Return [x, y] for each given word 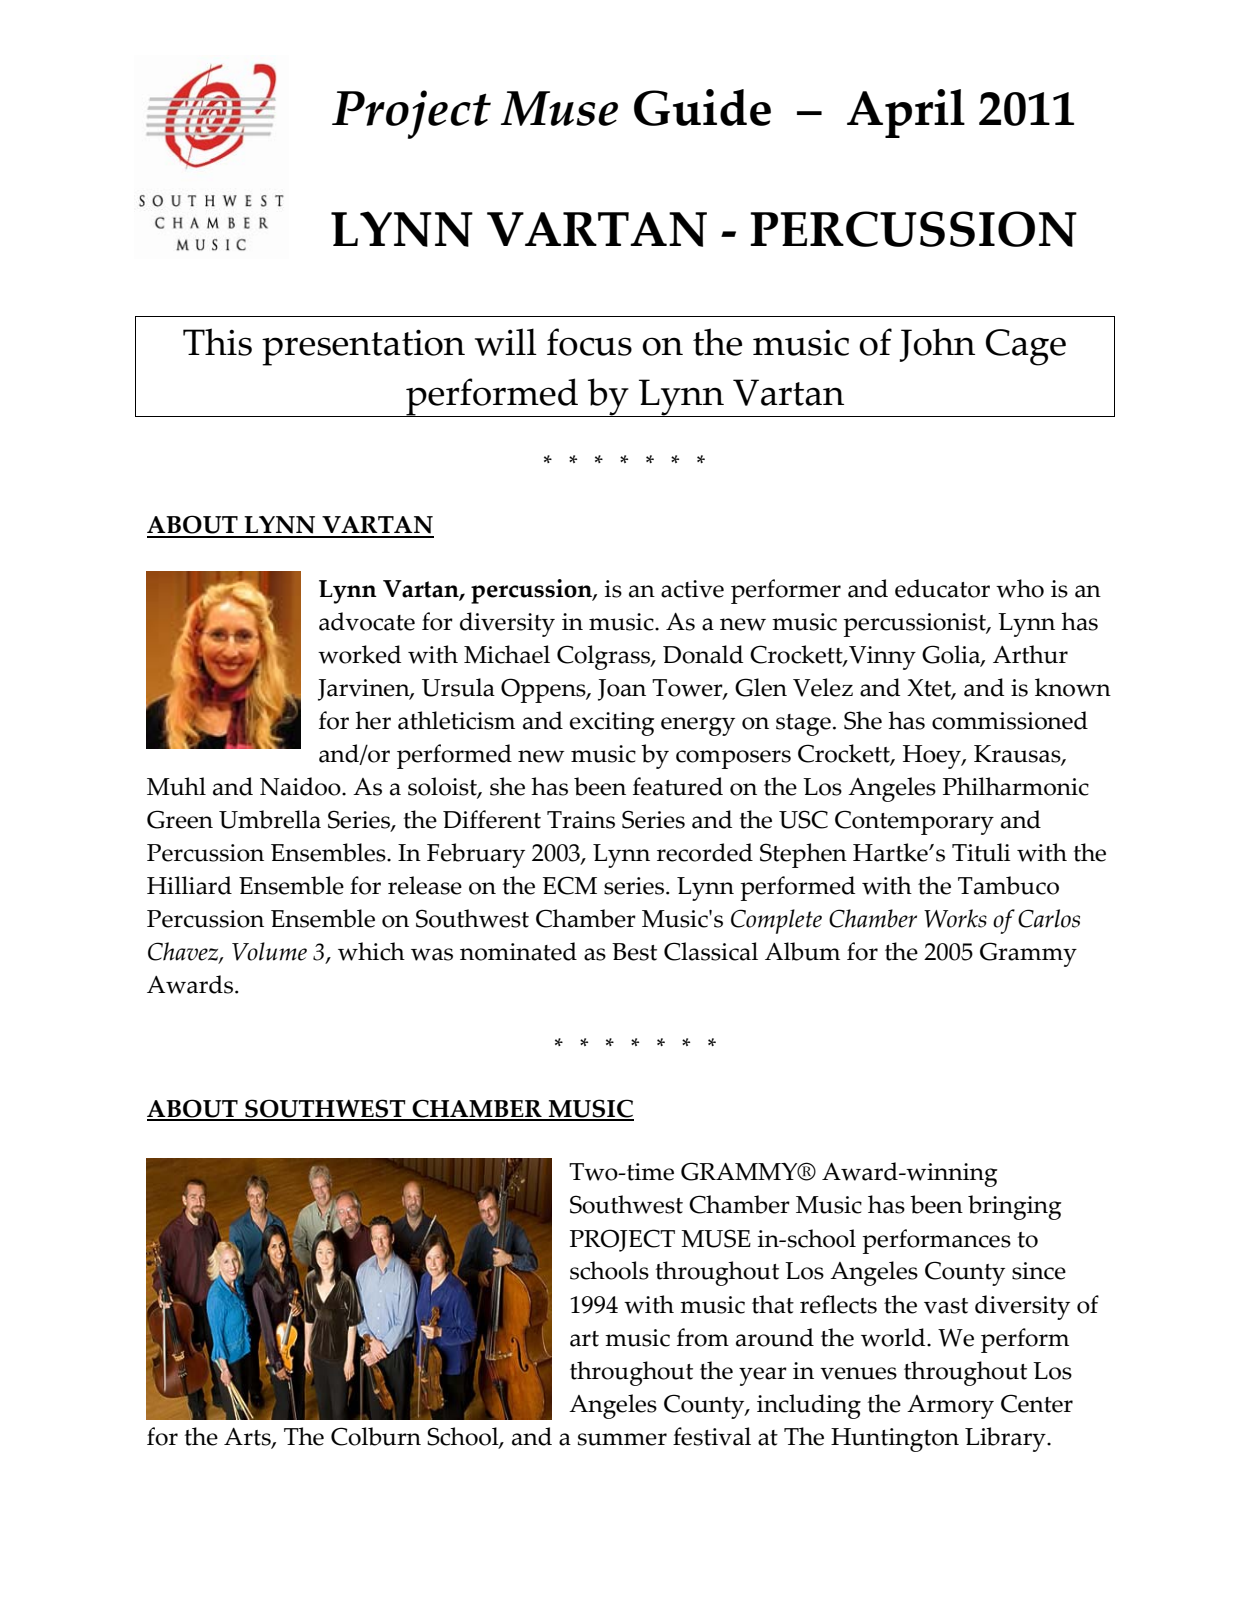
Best [634, 952]
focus [589, 342]
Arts [248, 1438]
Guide [702, 107]
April [906, 113]
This [217, 342]
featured [678, 786]
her [373, 720]
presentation [363, 347]
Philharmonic [1016, 786]
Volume [269, 951]
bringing [1015, 1207]
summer [622, 1439]
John [937, 345]
